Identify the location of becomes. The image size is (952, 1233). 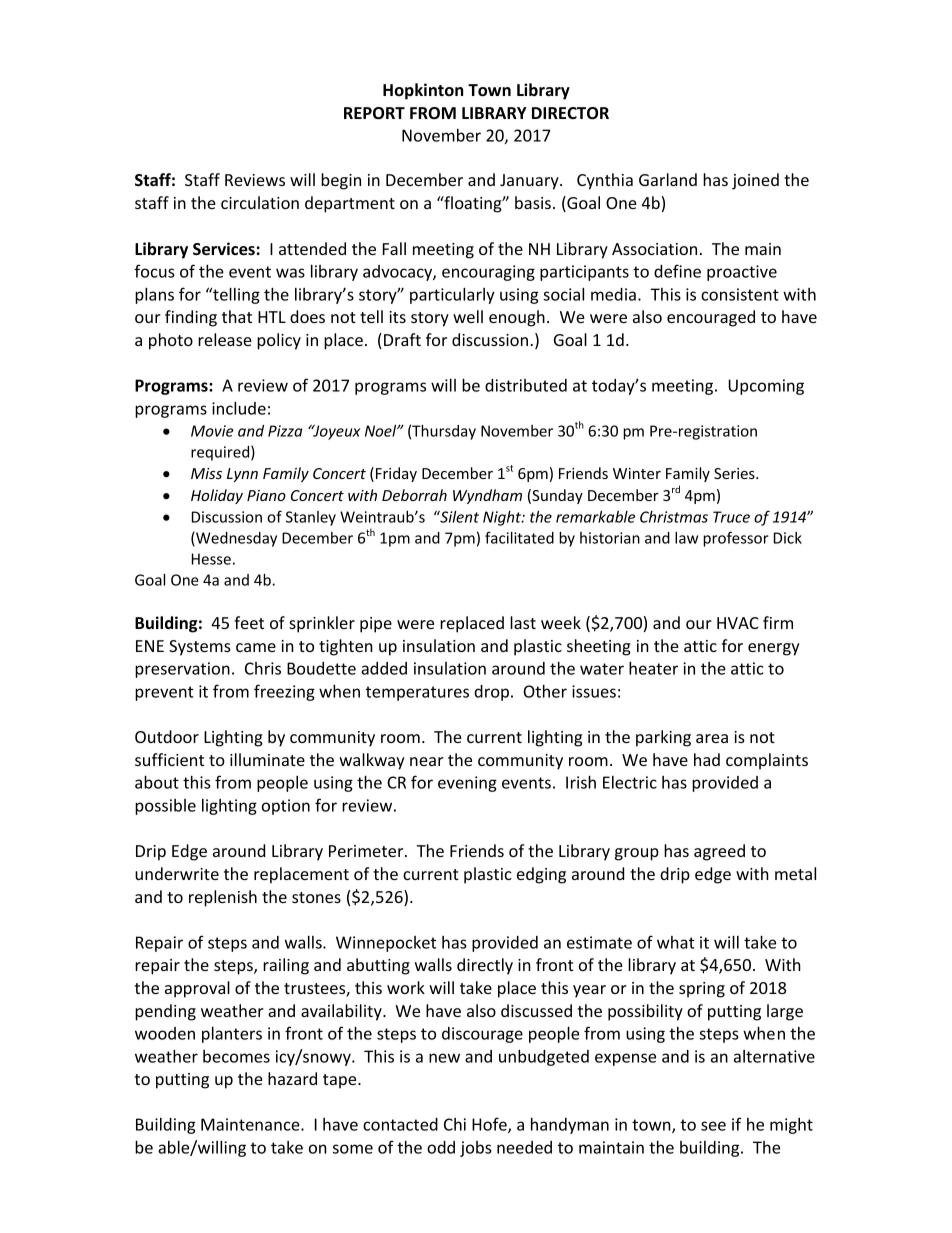
(236, 1056).
